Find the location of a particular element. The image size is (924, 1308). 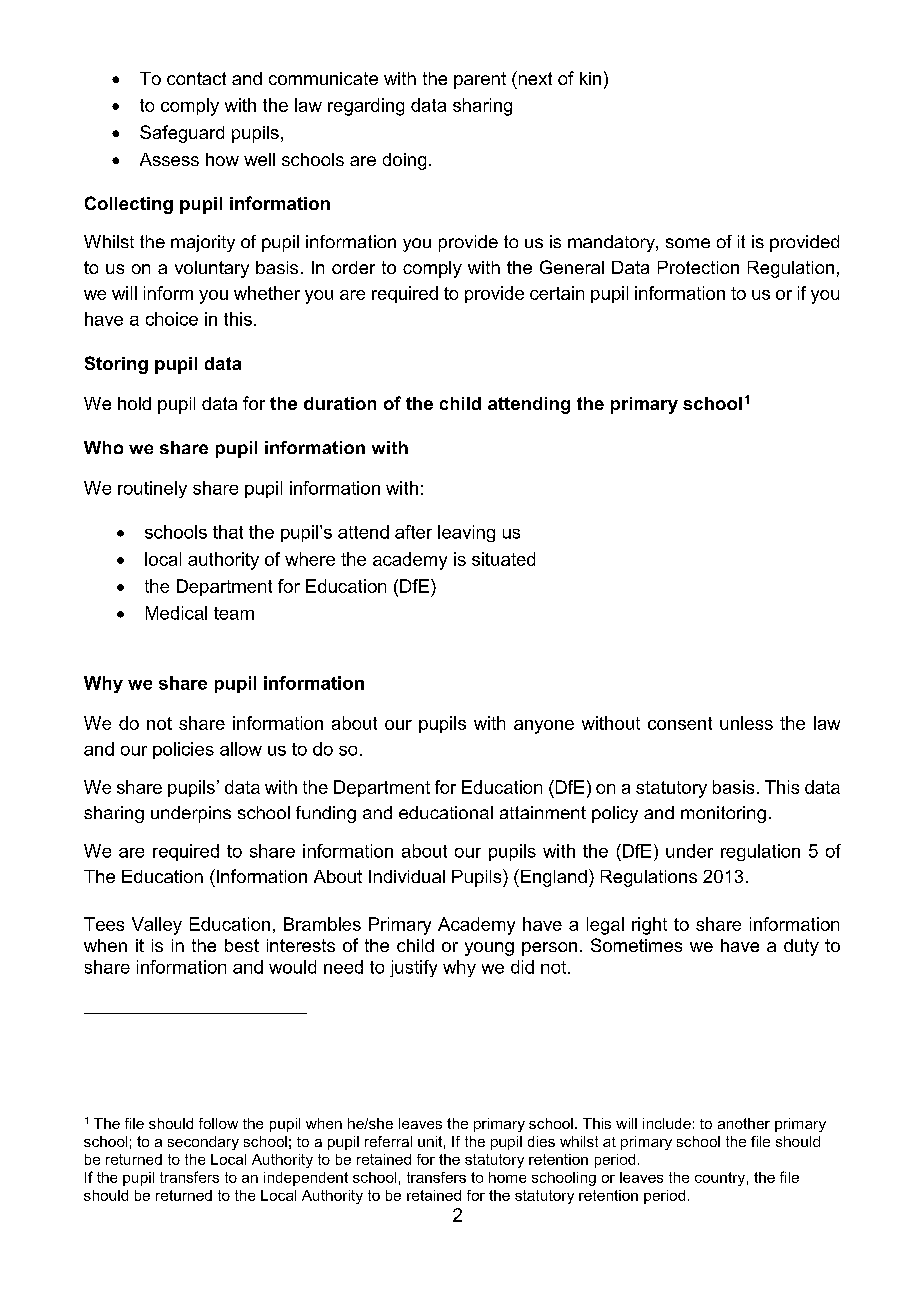

Medical is located at coordinates (176, 613).
